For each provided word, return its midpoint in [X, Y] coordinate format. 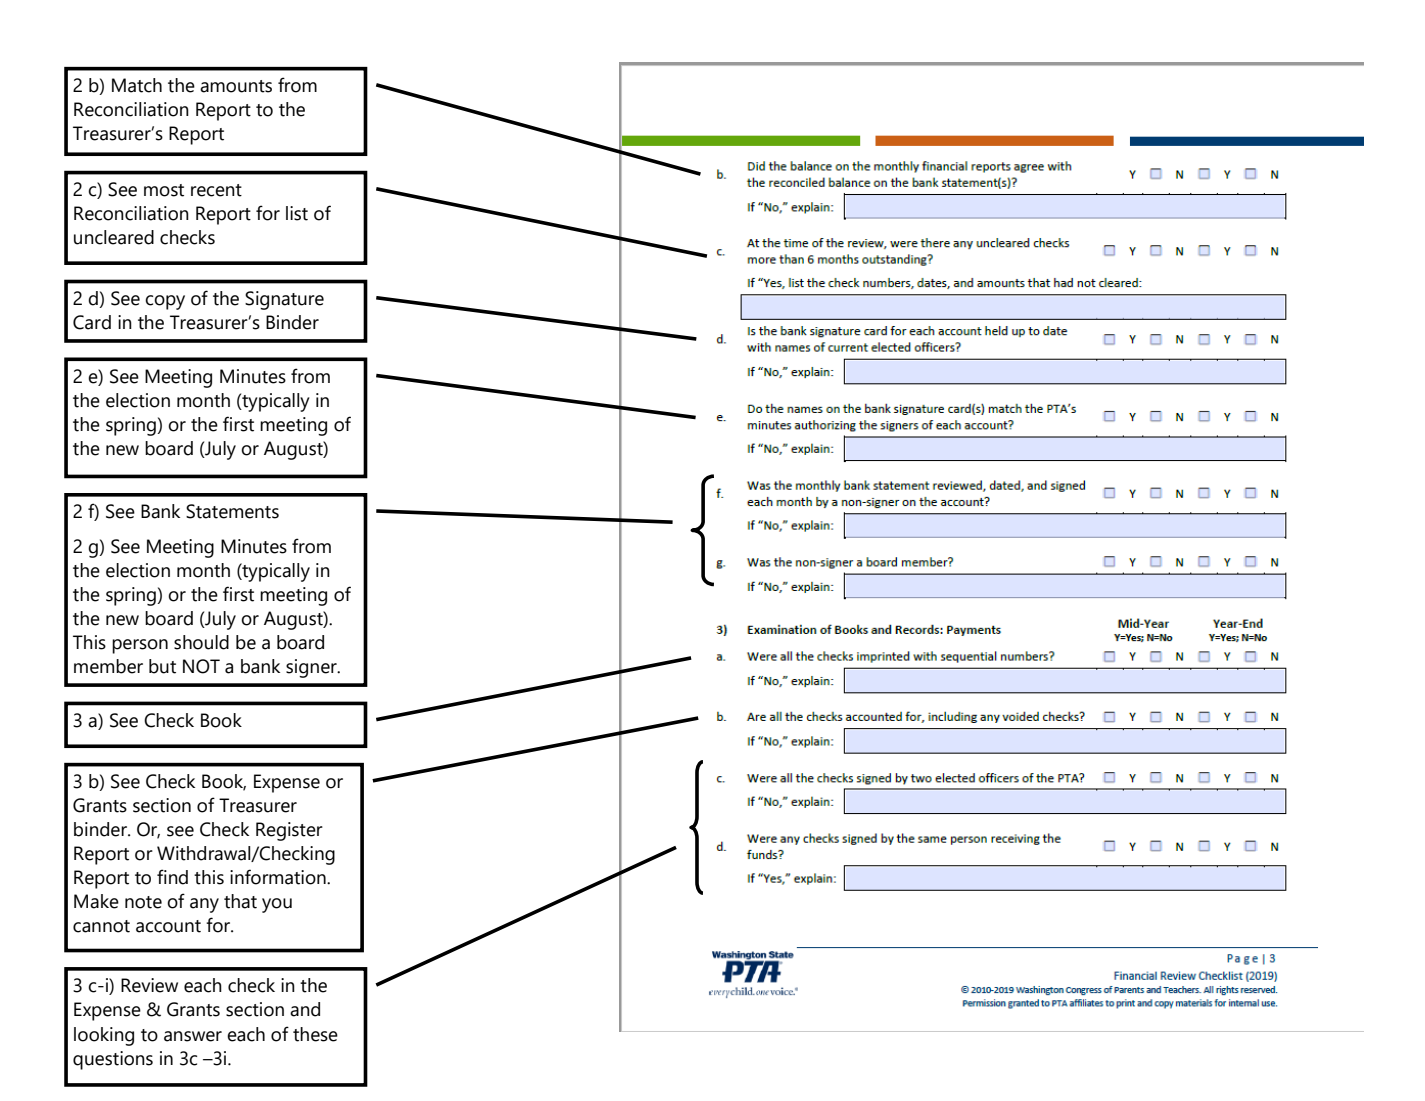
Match [137, 85]
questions [113, 1060]
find [172, 877]
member [108, 666]
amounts [236, 86]
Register [289, 831]
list [297, 213]
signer [312, 668]
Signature [284, 300]
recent [216, 190]
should [201, 642]
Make [96, 901]
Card [92, 322]
